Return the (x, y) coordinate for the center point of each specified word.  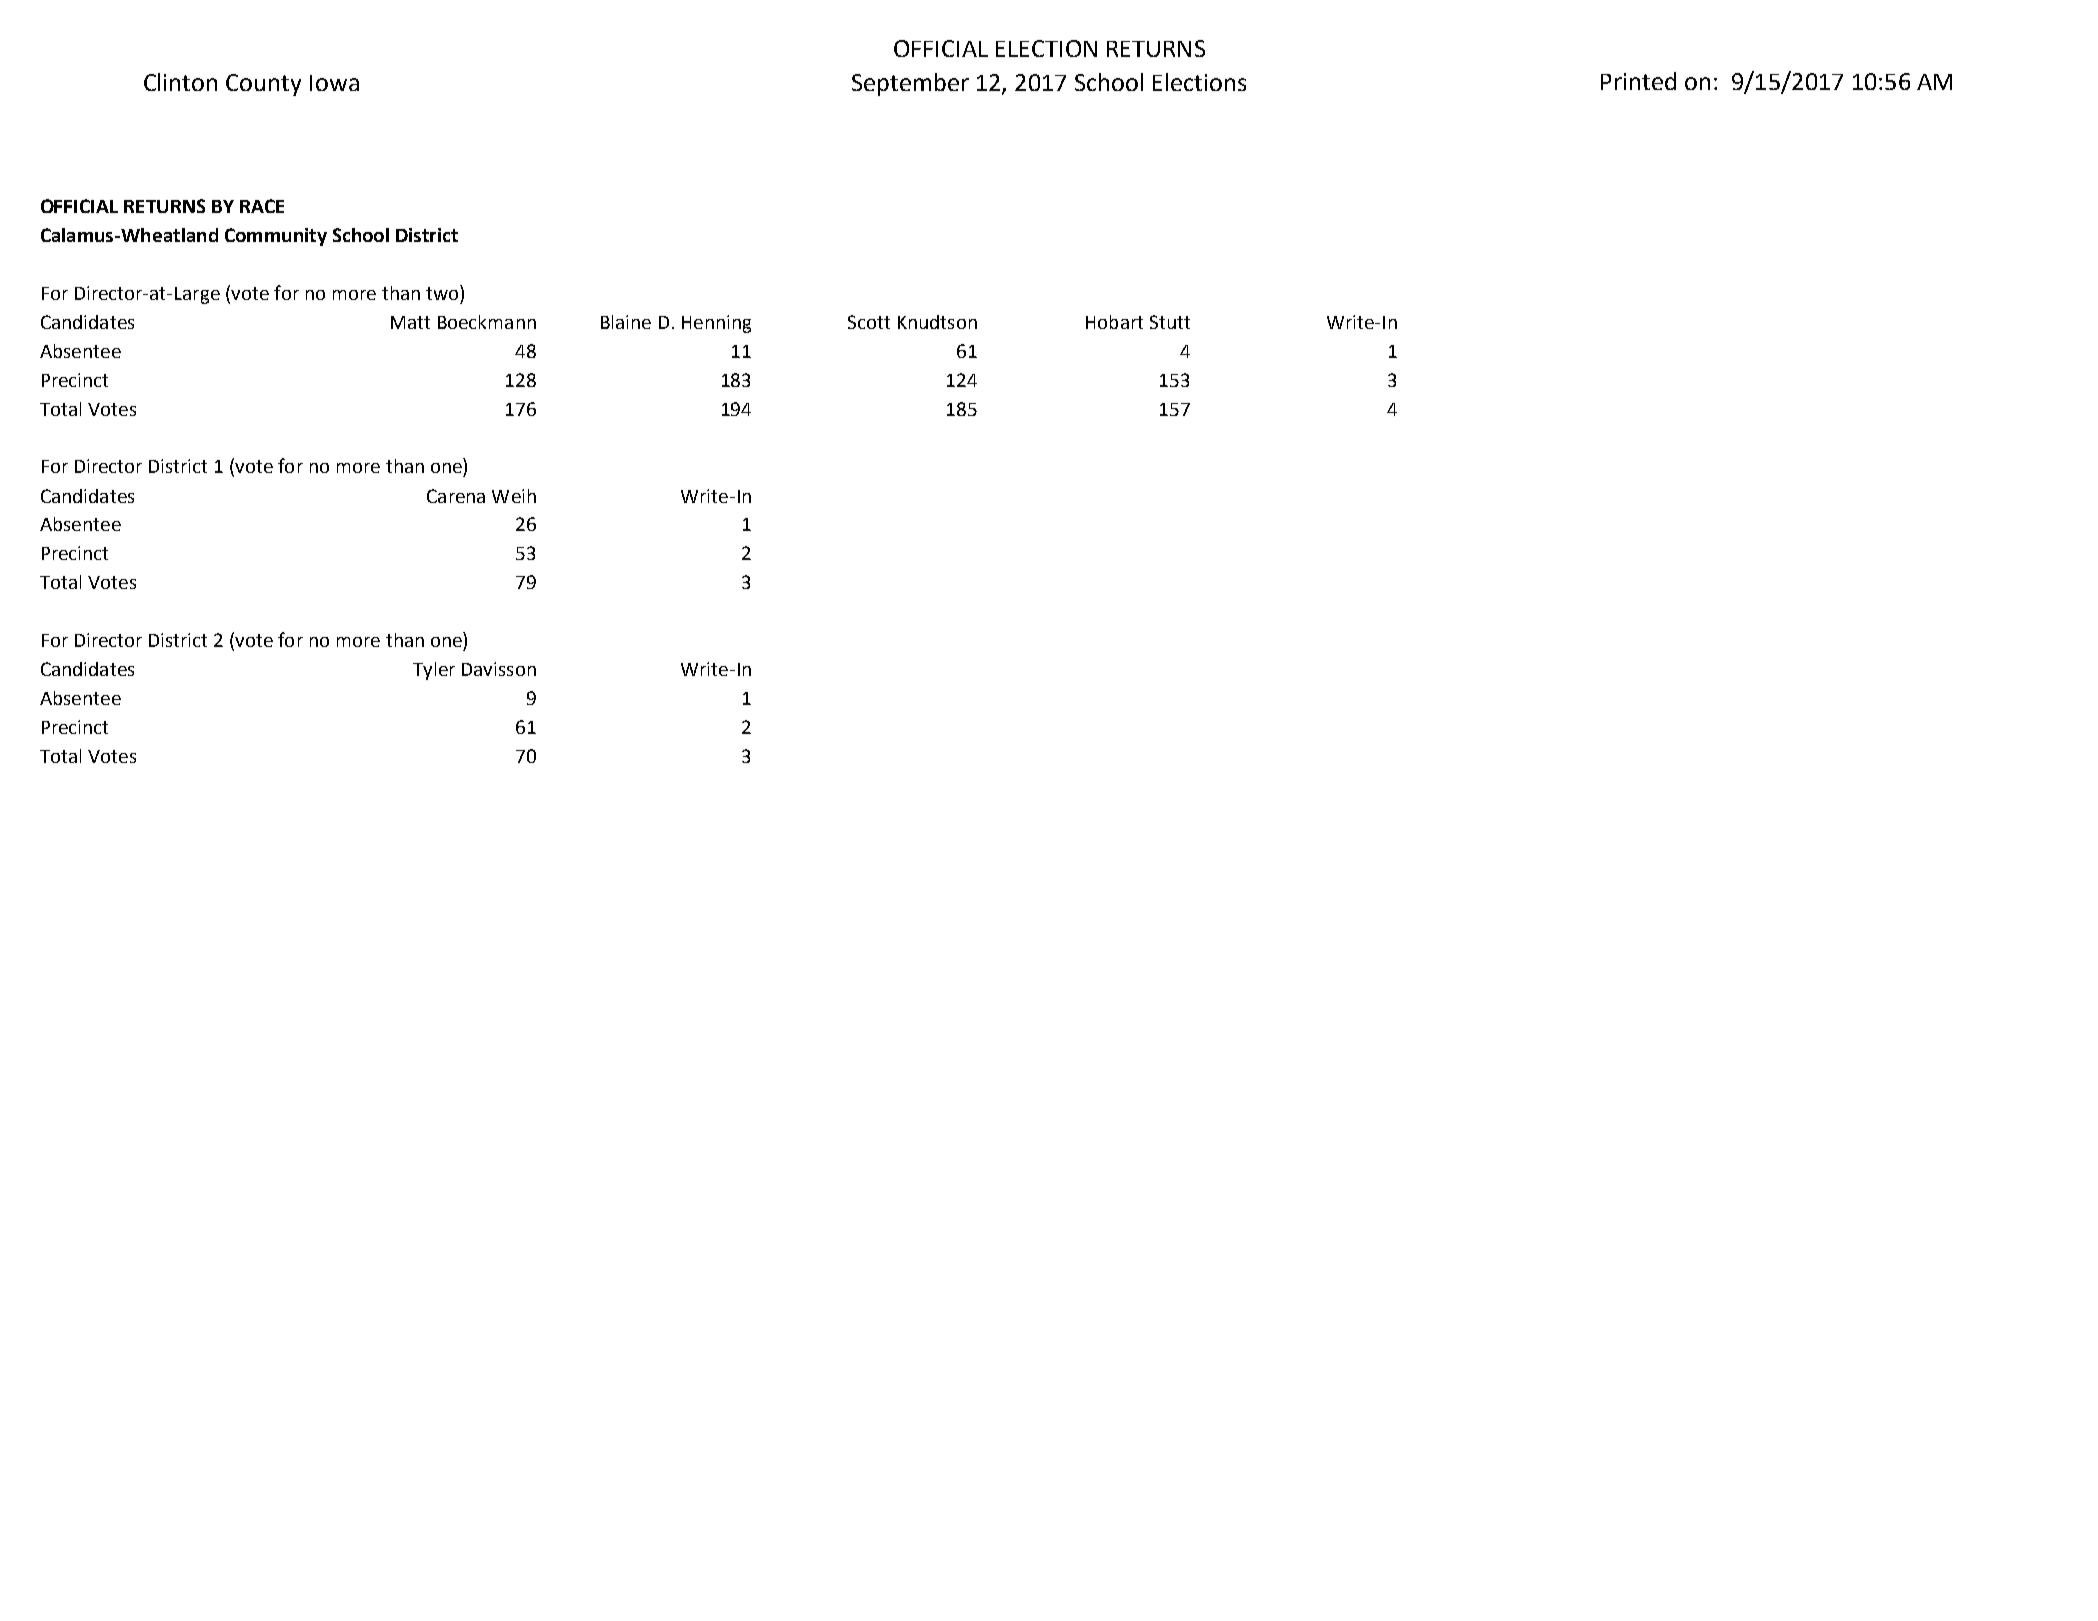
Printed (1638, 81)
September (910, 84)
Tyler (434, 671)
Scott (869, 322)
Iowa (334, 83)
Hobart (1114, 322)
